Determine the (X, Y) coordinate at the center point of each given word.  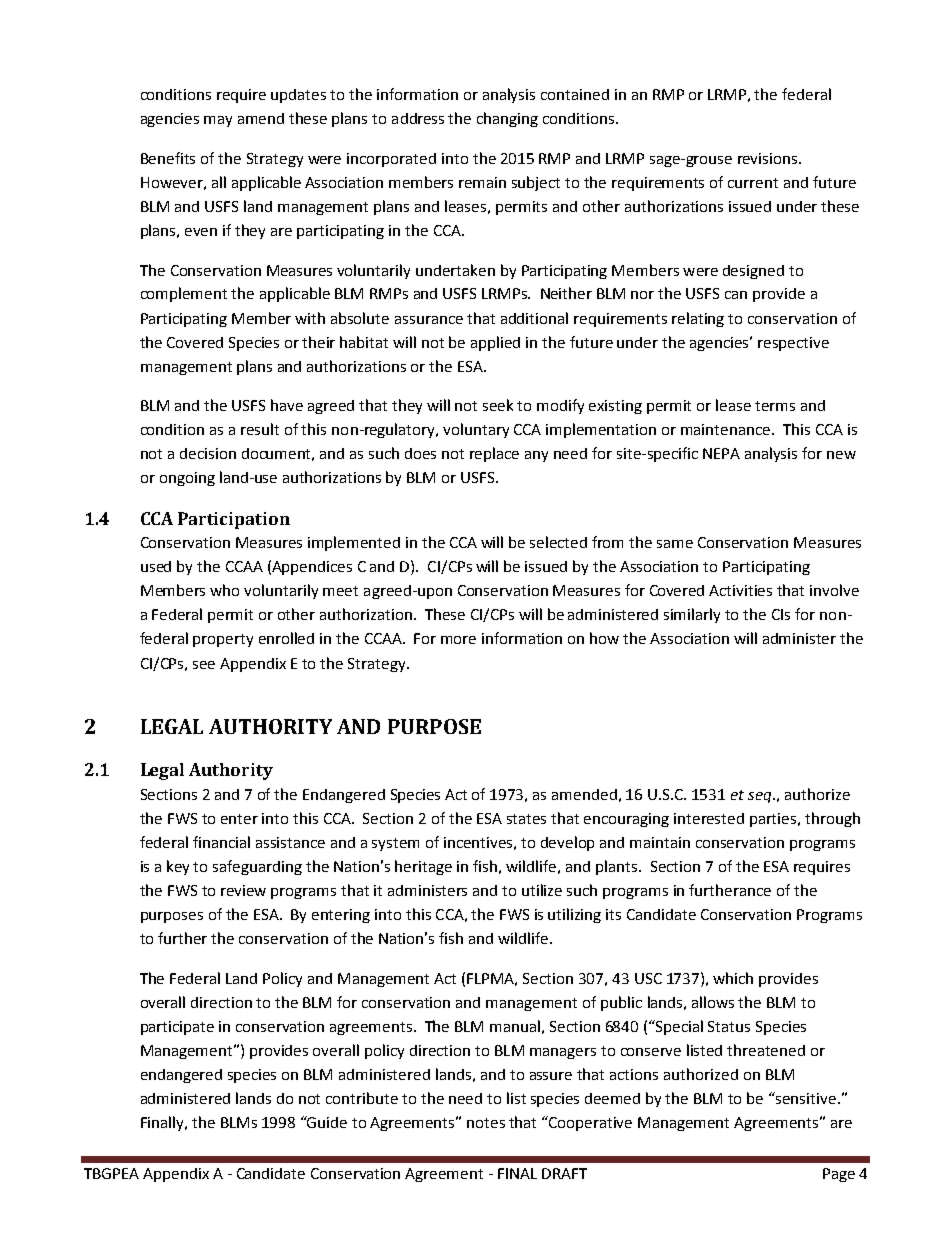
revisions (769, 158)
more (458, 640)
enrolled (286, 638)
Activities (740, 590)
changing (507, 119)
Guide (326, 1122)
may (218, 121)
